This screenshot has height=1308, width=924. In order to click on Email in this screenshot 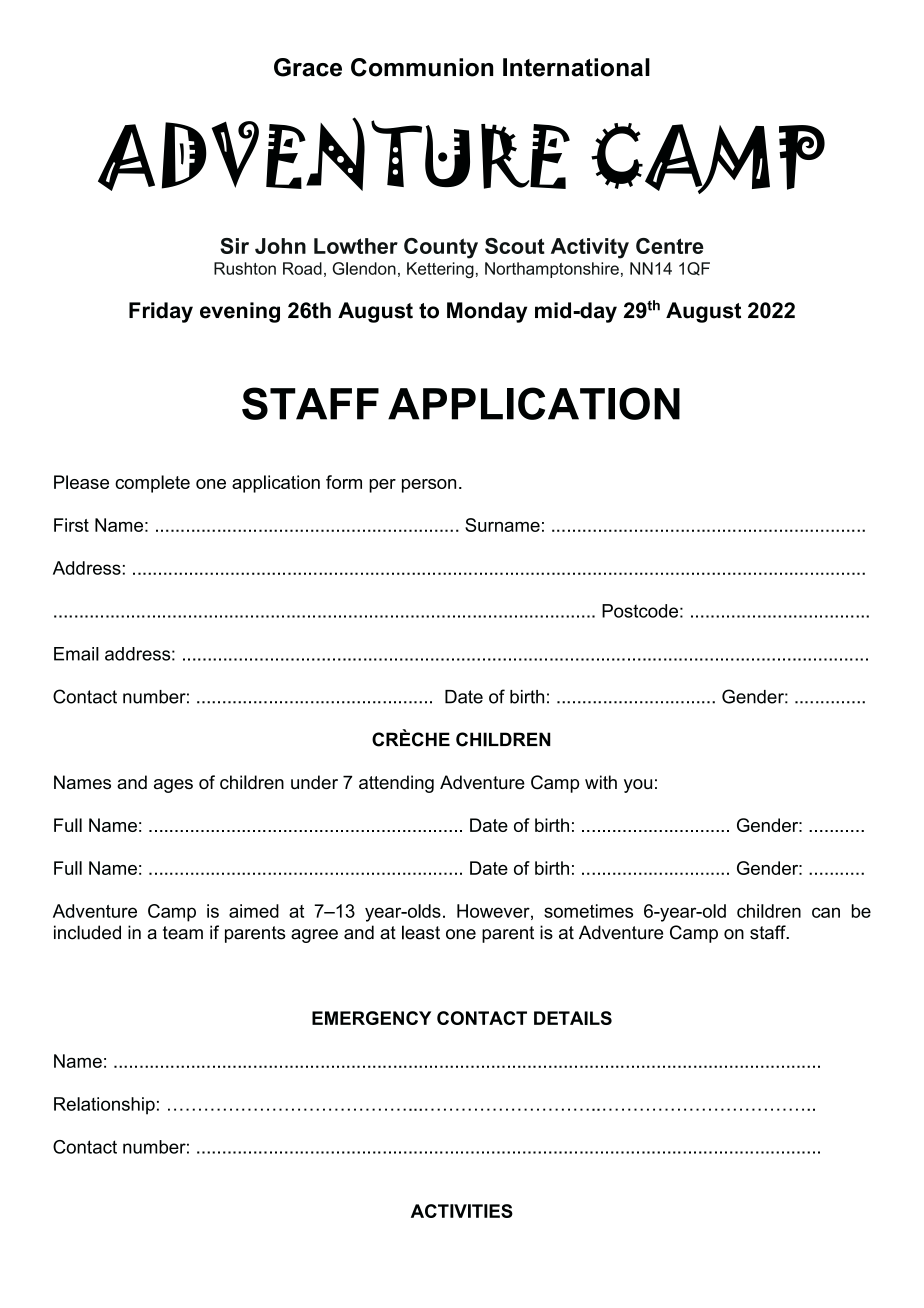, I will do `click(76, 654)`.
